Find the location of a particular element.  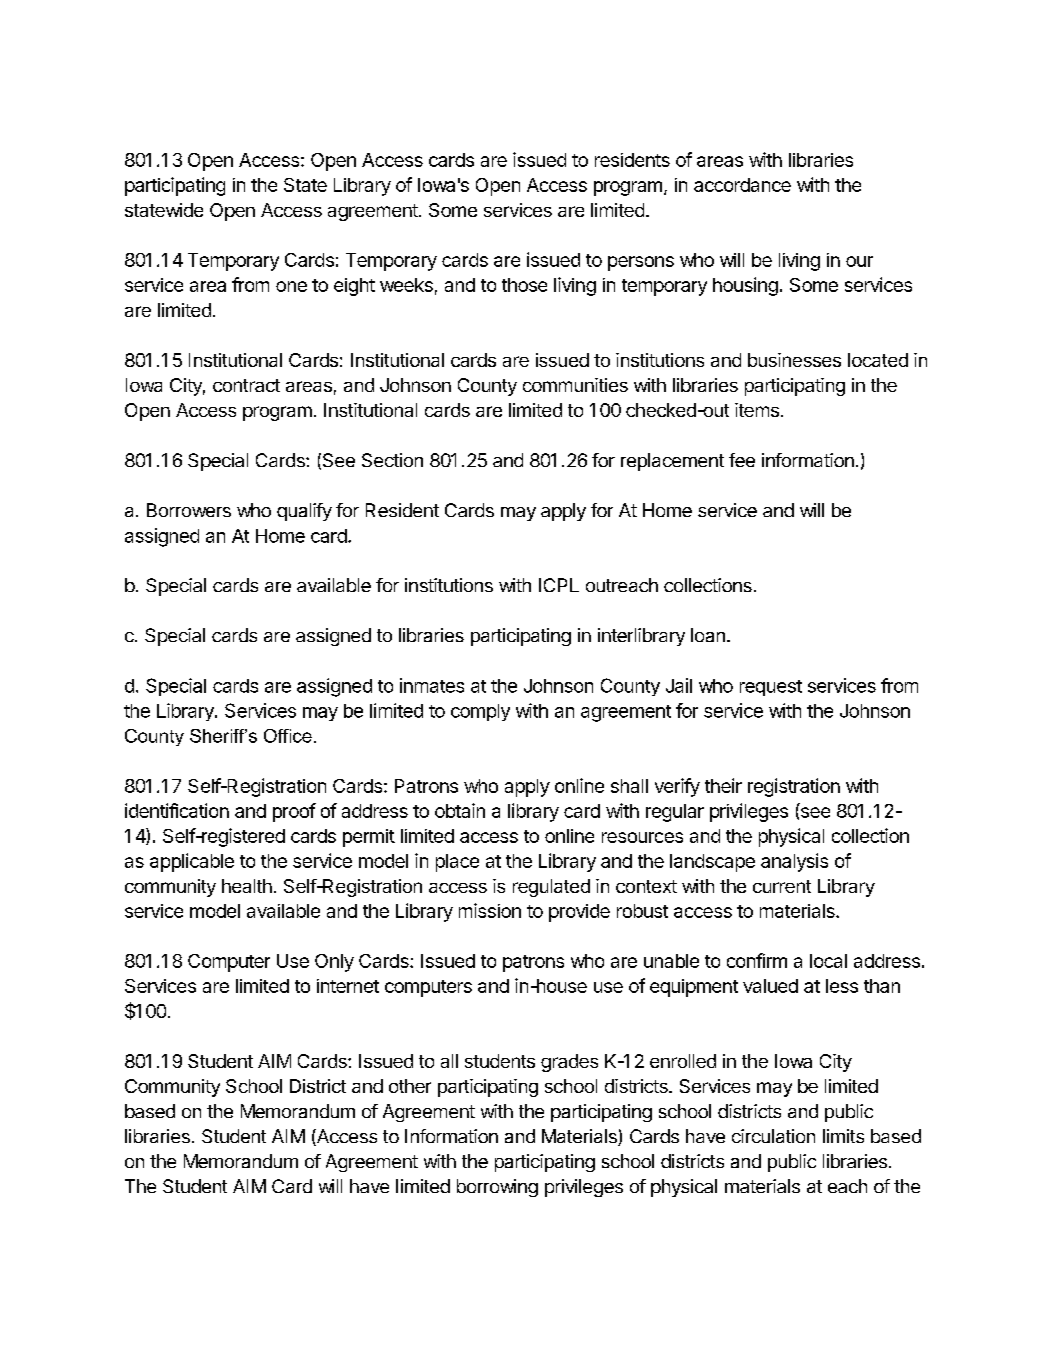

Section is located at coordinates (392, 460).
